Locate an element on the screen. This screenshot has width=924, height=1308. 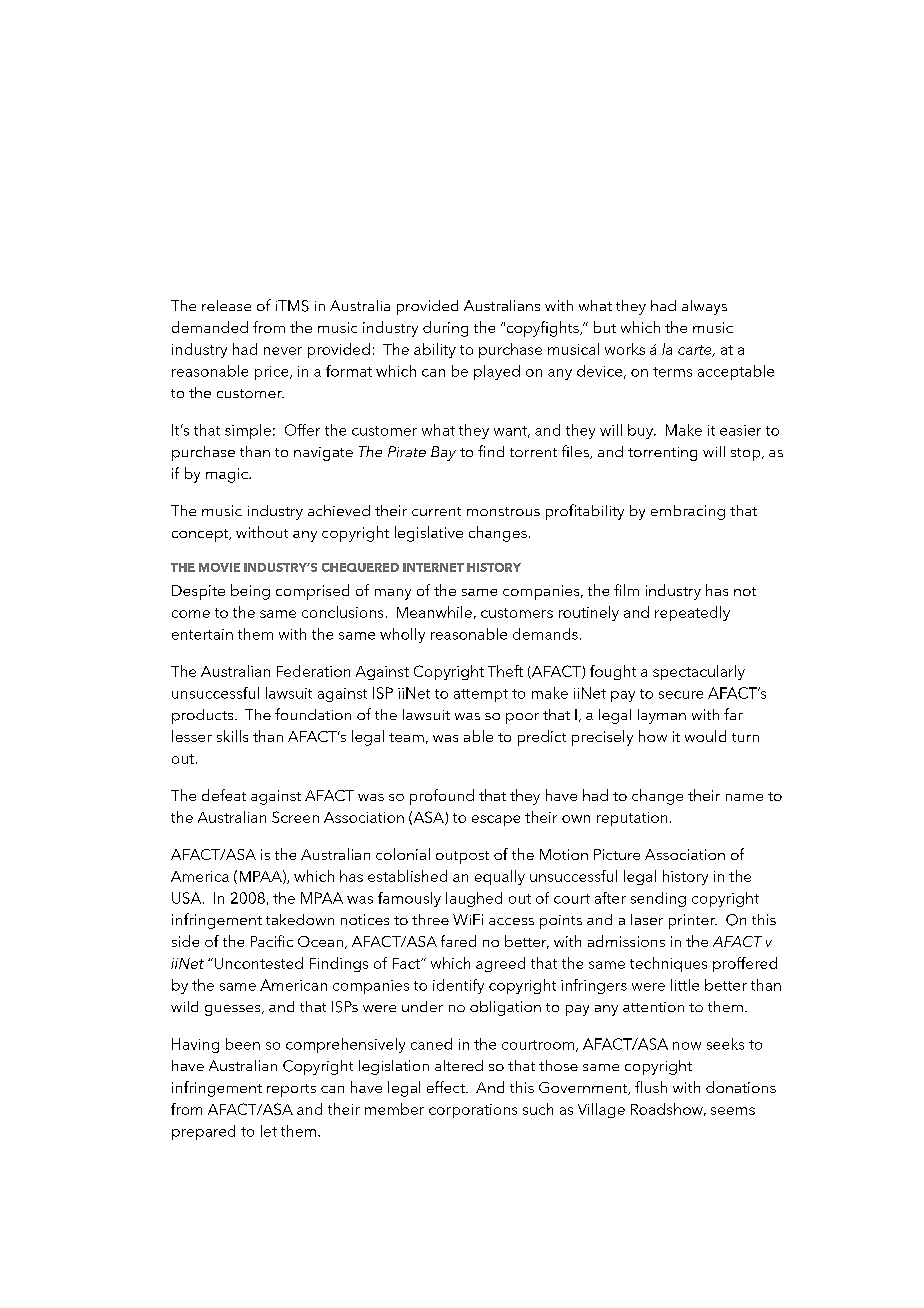
let is located at coordinates (269, 1131).
